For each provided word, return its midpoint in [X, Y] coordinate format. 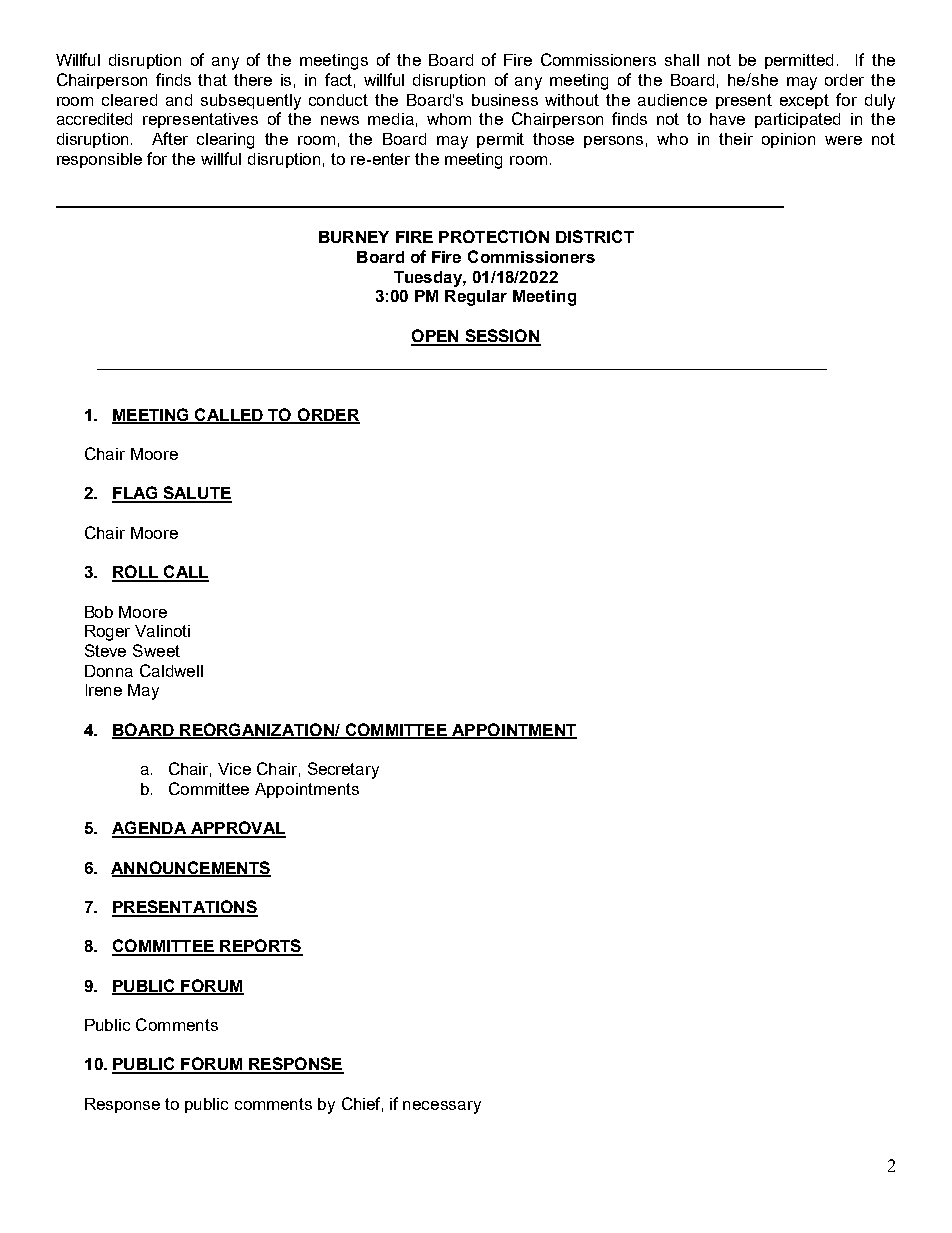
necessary [442, 1107]
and [179, 100]
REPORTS [260, 947]
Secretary [343, 770]
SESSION [502, 337]
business [505, 100]
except [804, 101]
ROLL [136, 573]
